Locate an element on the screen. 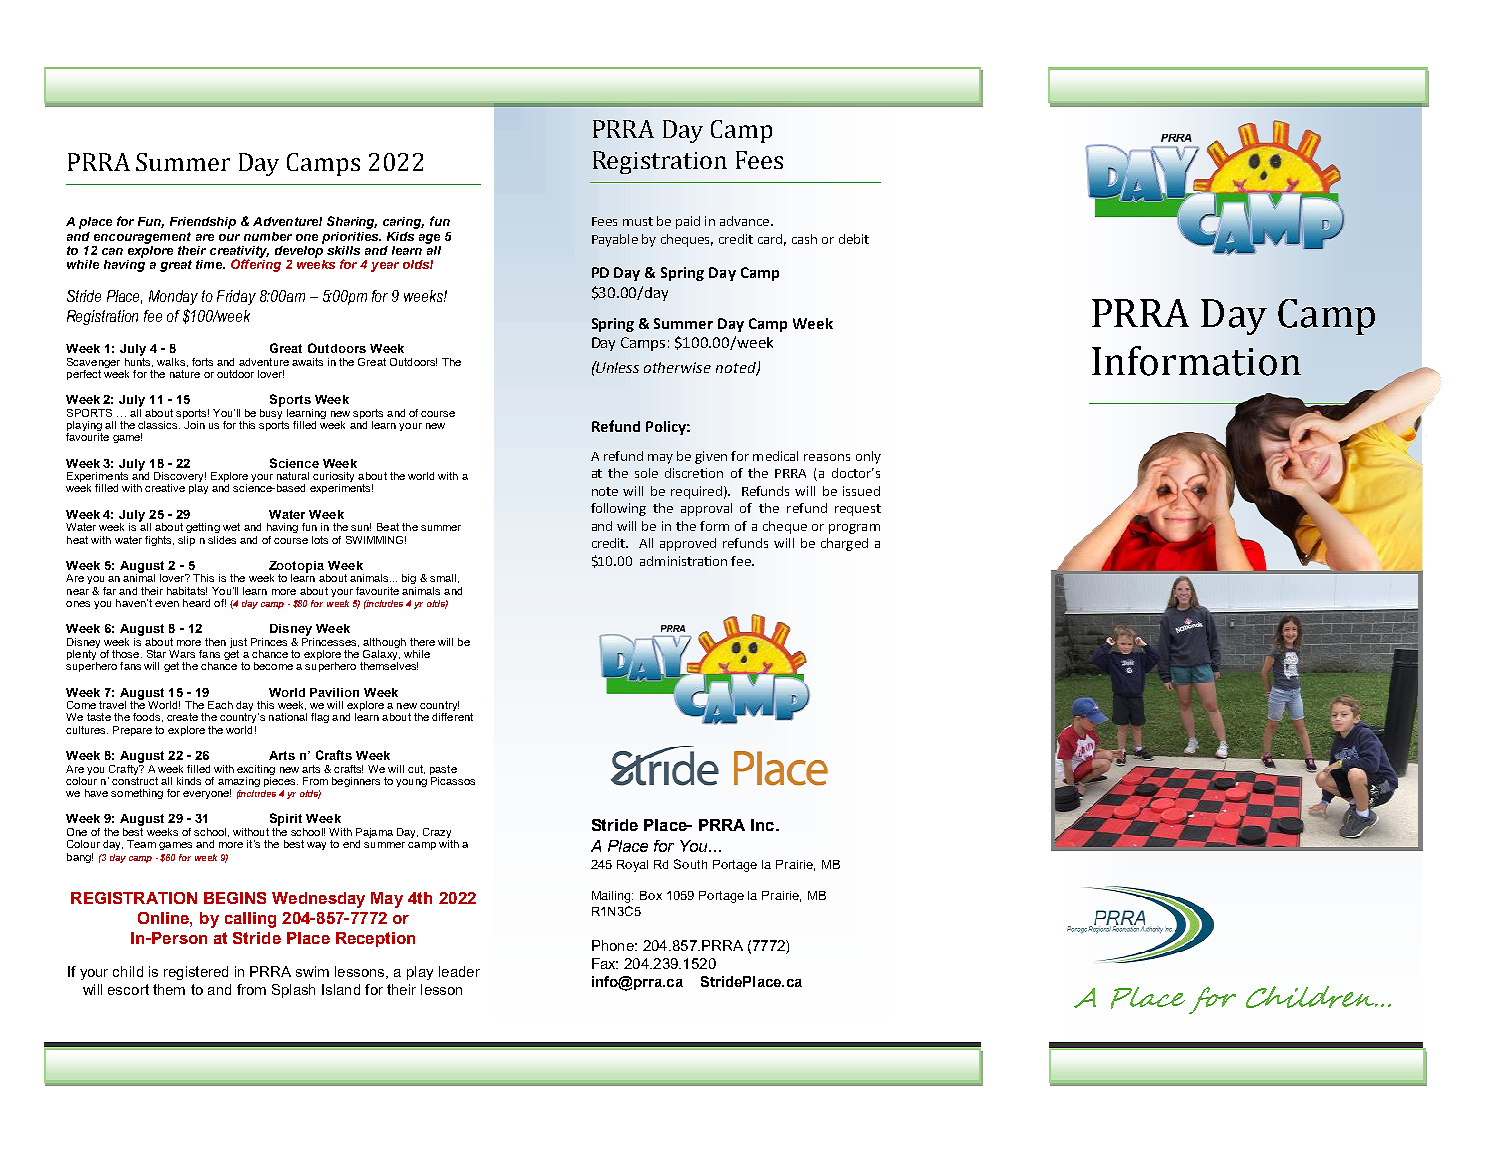 The image size is (1489, 1150). medical is located at coordinates (775, 456).
